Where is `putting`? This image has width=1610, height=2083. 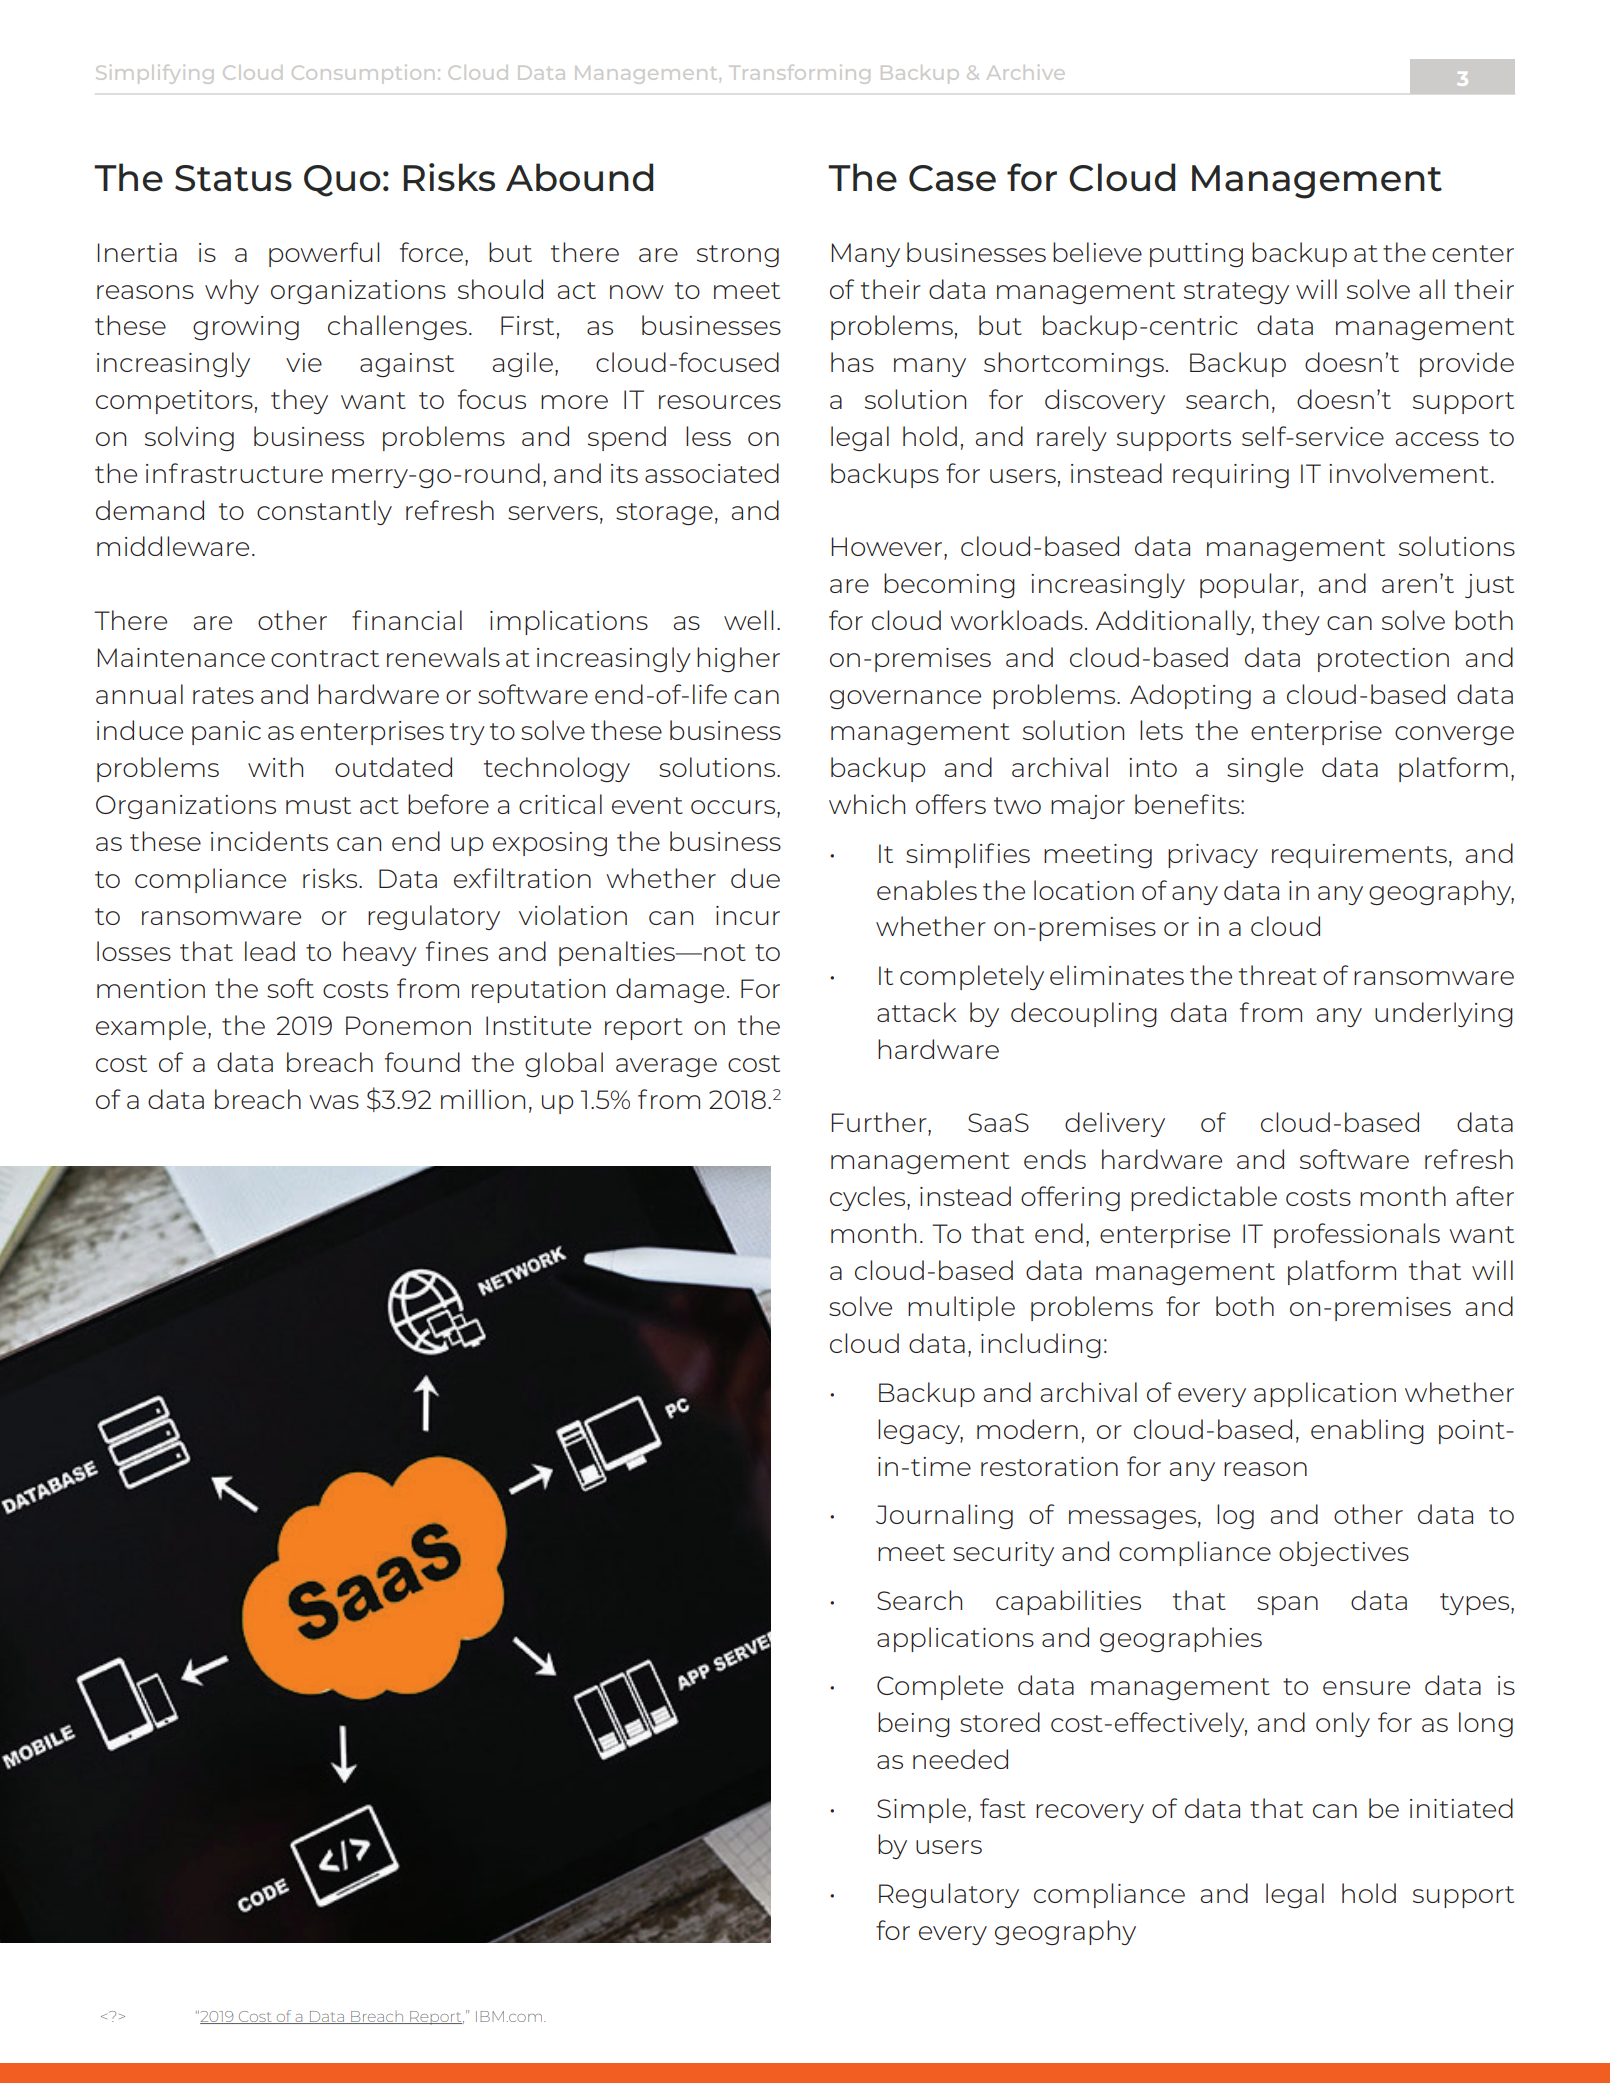 putting is located at coordinates (1196, 255).
